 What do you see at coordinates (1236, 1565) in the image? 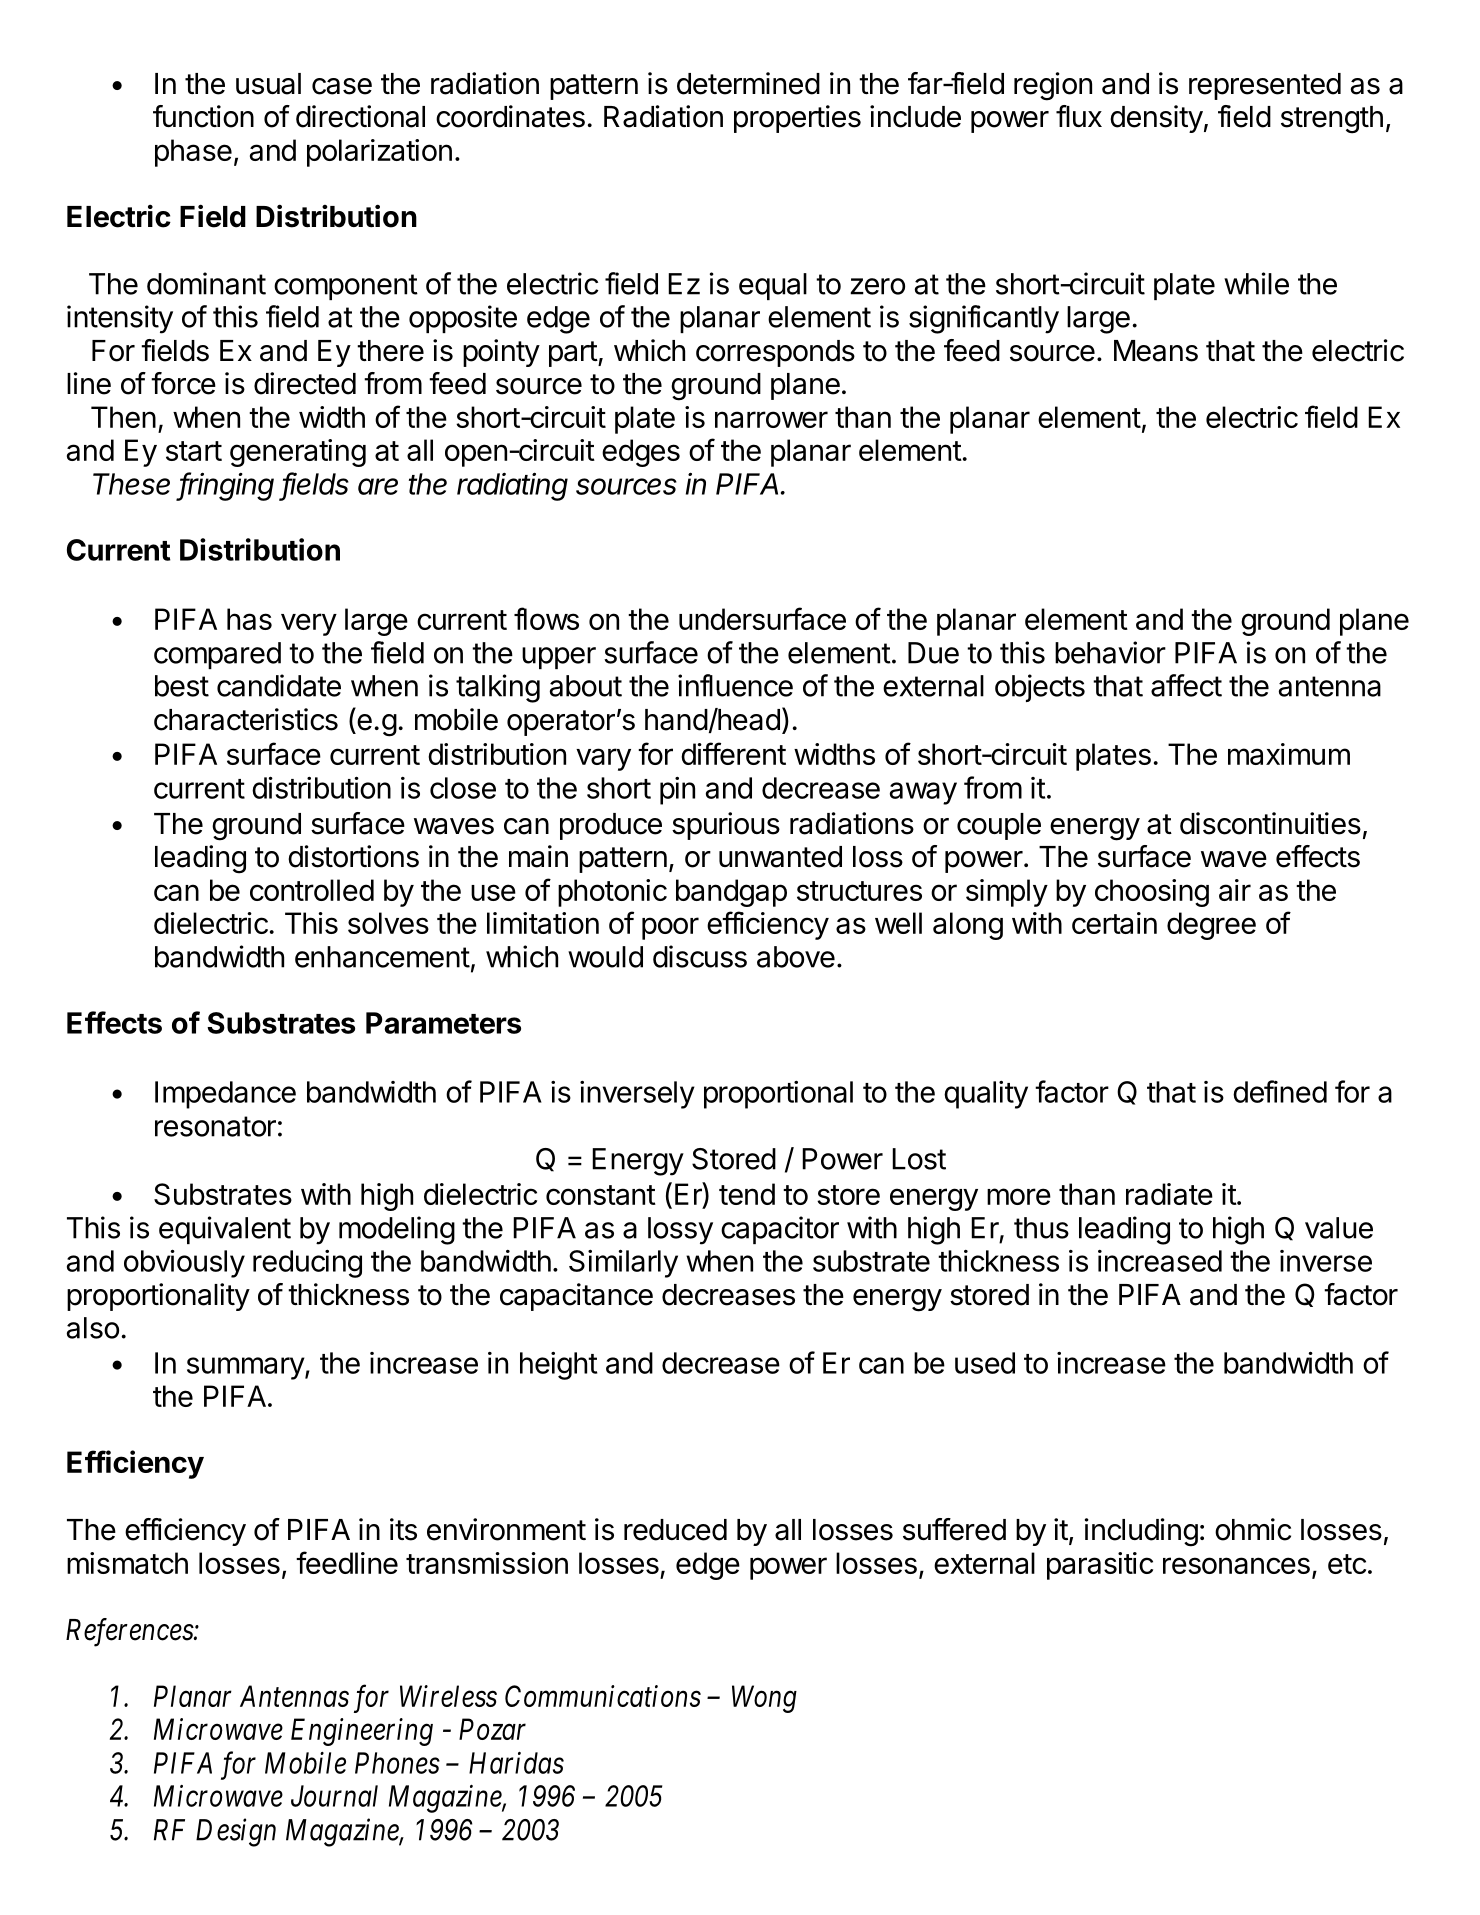
I see `resonances` at bounding box center [1236, 1565].
